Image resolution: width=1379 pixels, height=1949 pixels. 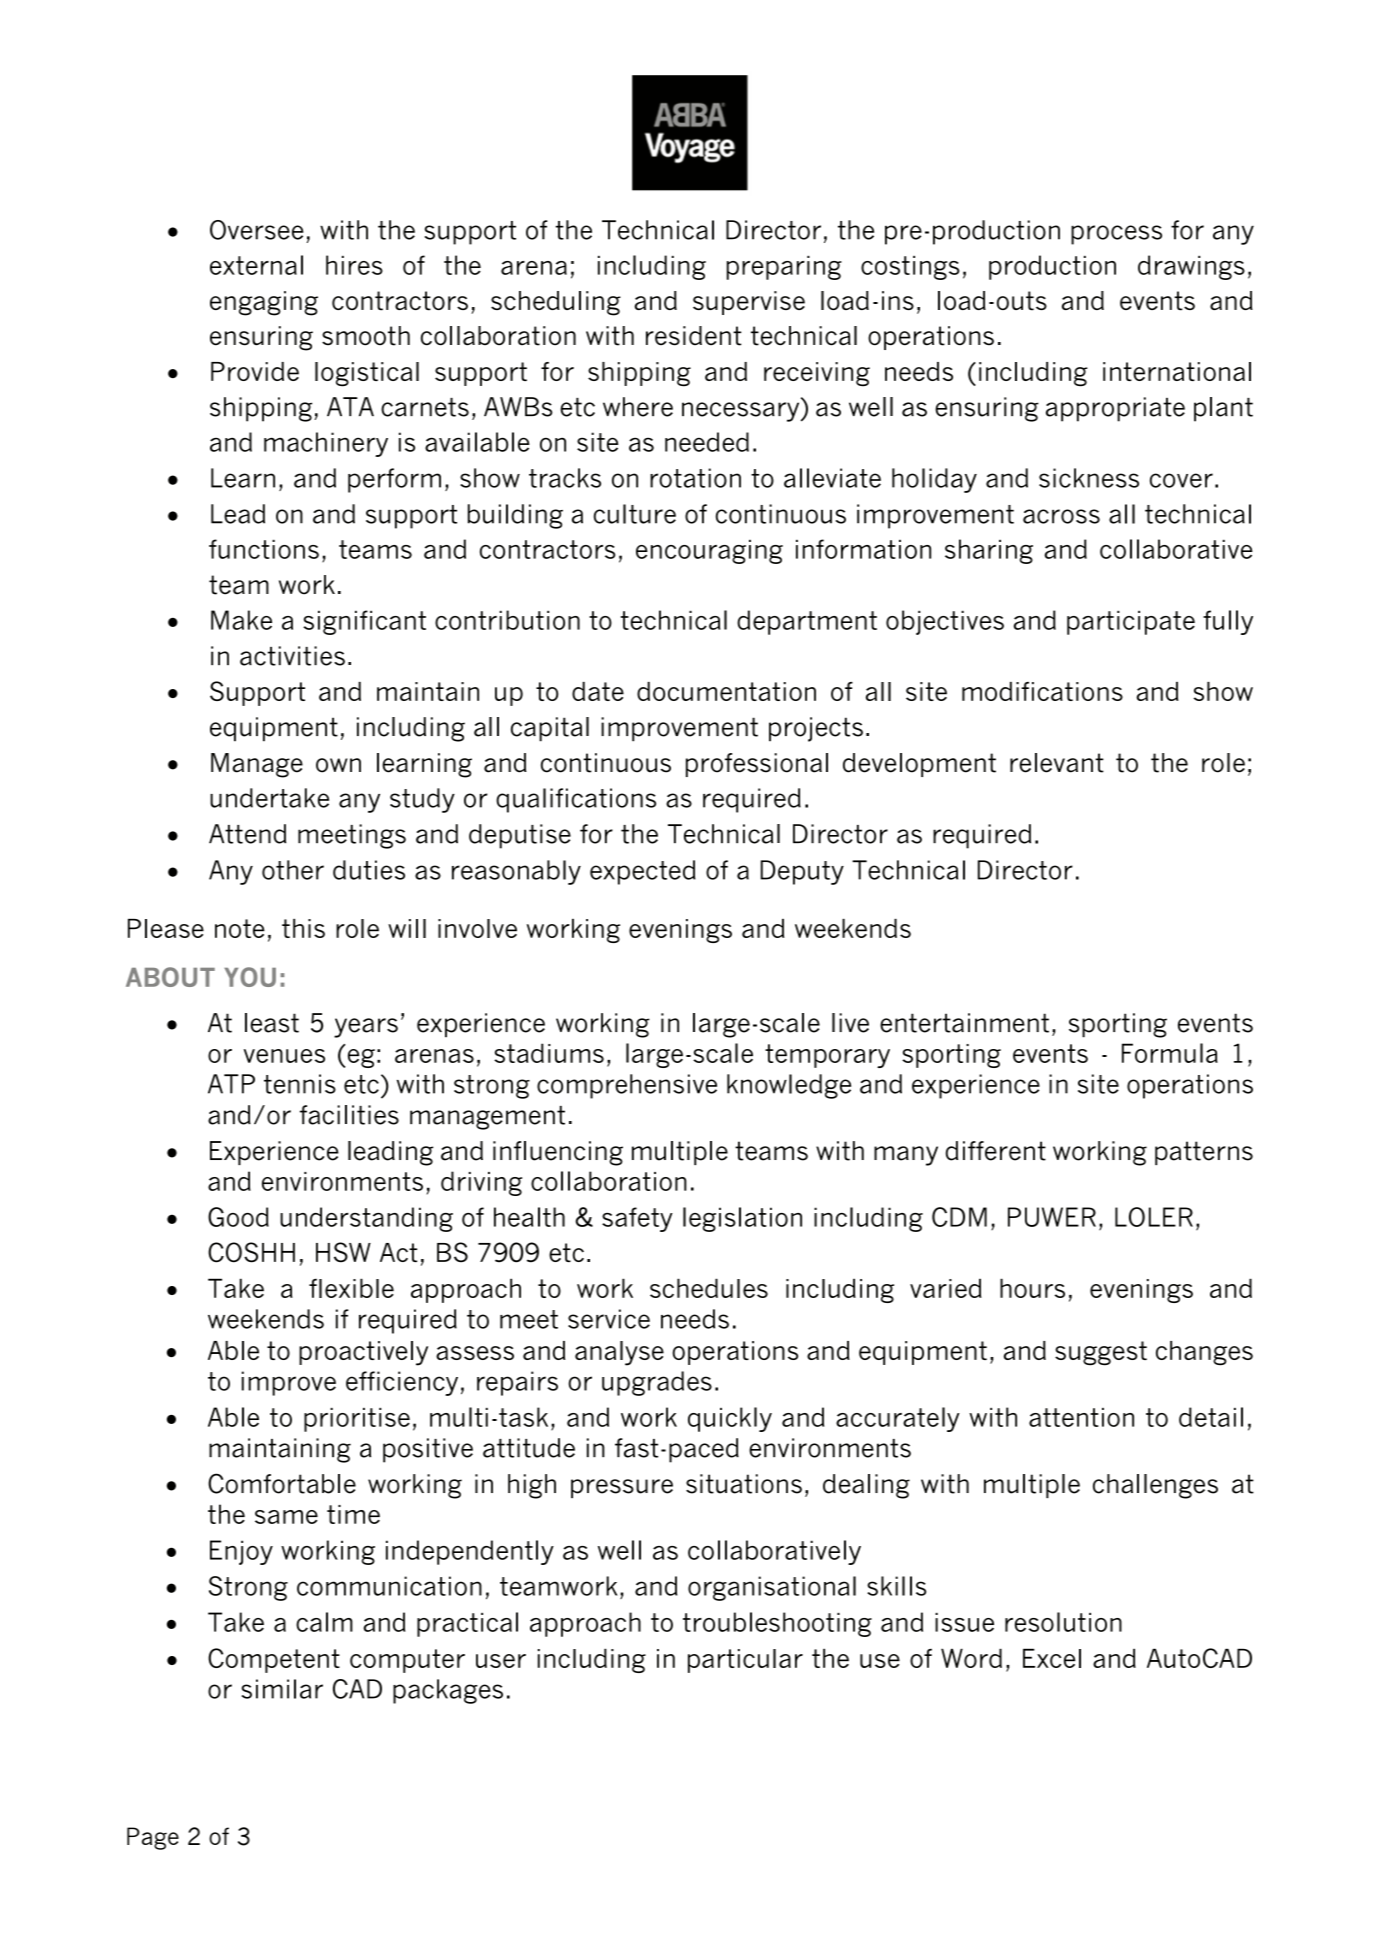 I want to click on process, so click(x=1116, y=235).
